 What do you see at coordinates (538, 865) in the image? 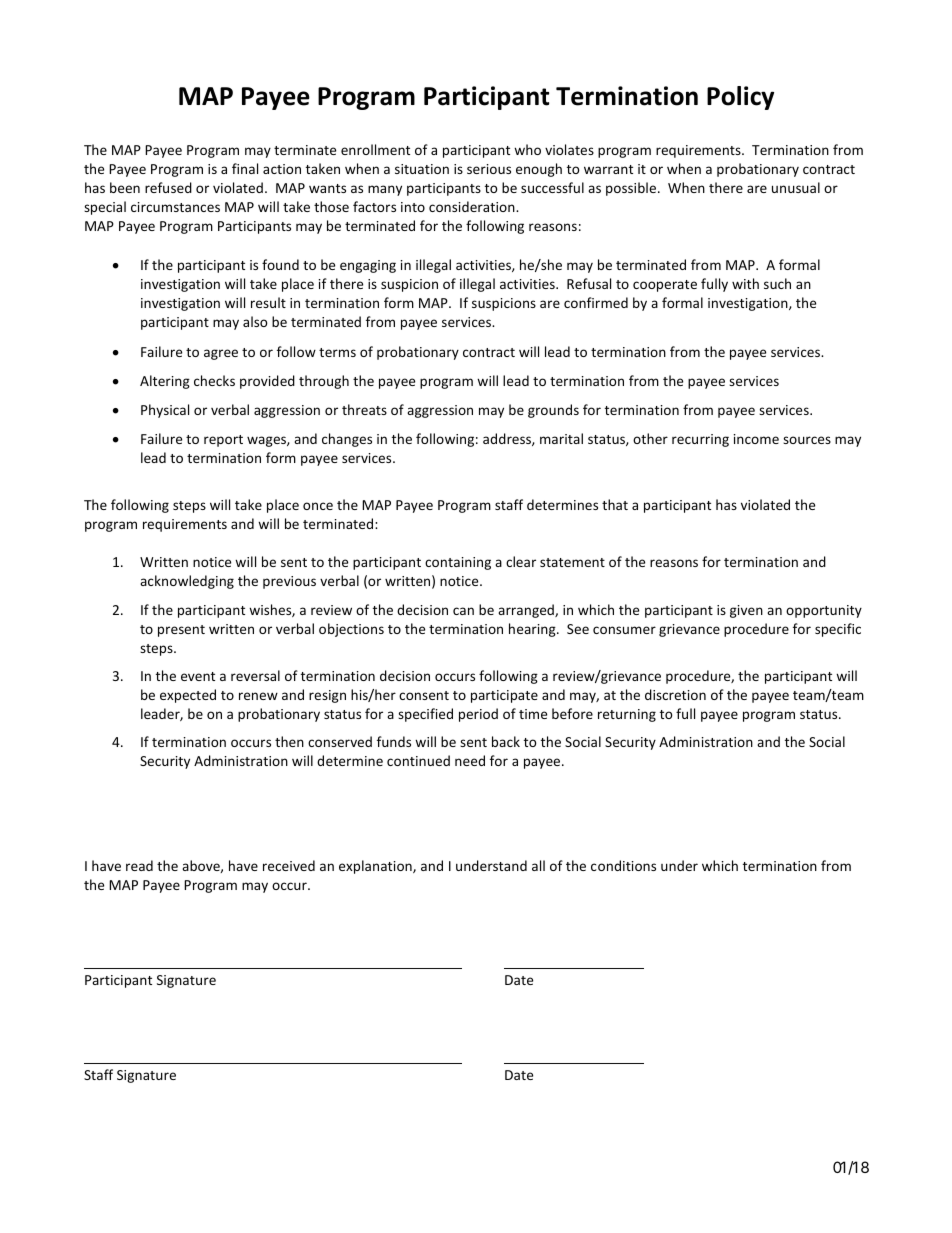
I see `all` at bounding box center [538, 865].
